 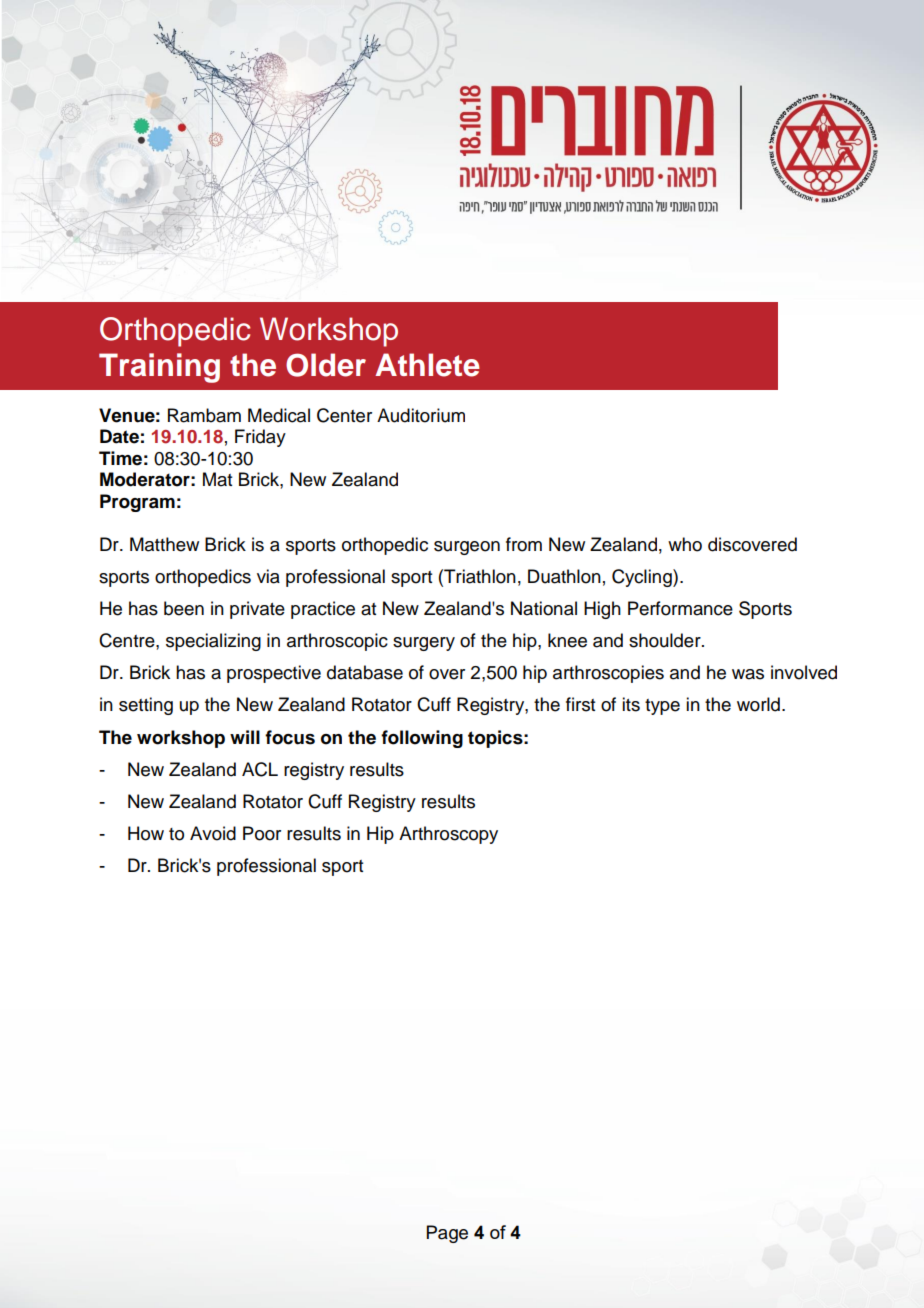 I want to click on surgeon, so click(x=467, y=548).
